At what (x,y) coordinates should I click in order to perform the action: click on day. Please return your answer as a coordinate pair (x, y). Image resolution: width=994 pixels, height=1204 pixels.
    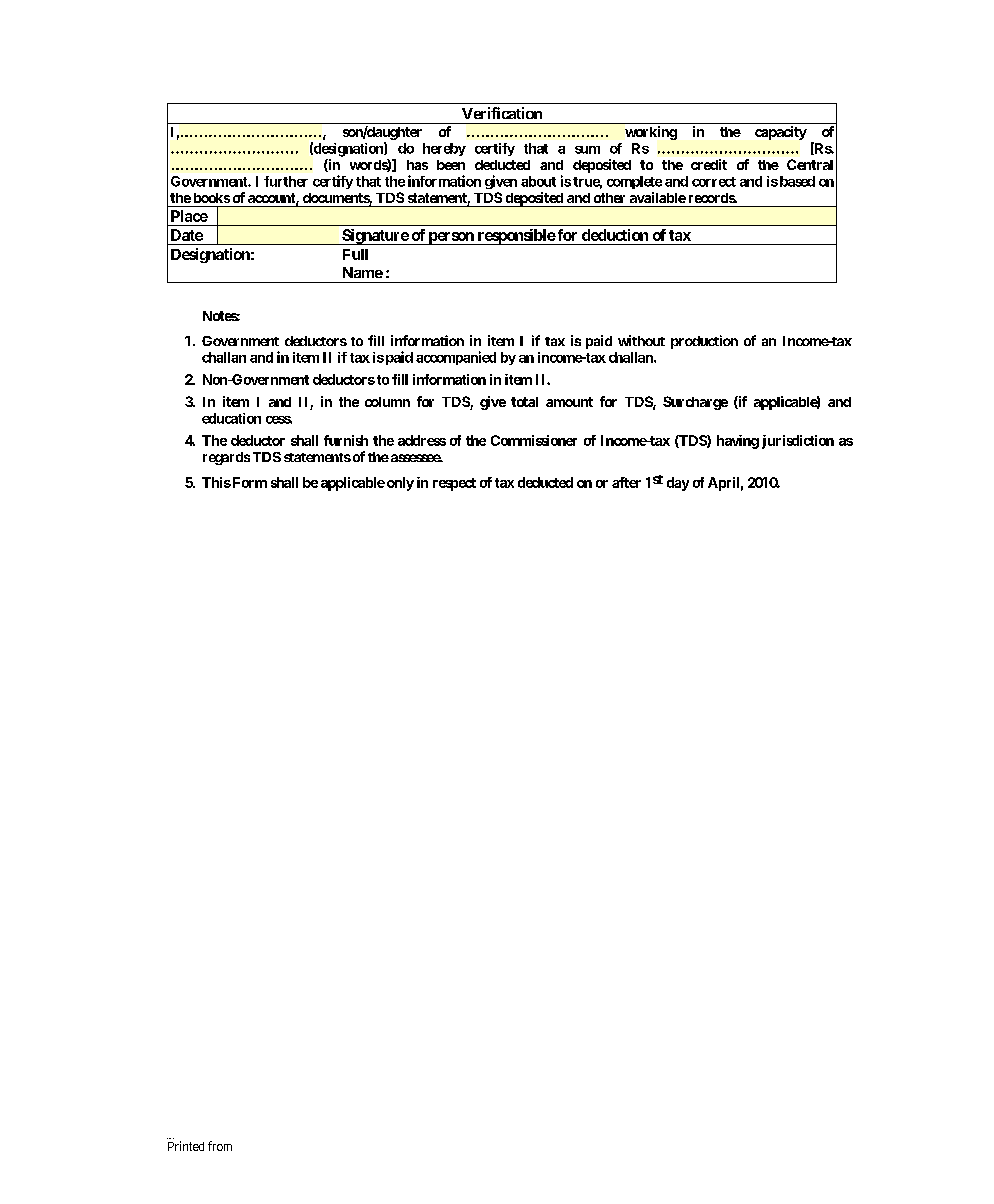
    Looking at the image, I should click on (678, 484).
